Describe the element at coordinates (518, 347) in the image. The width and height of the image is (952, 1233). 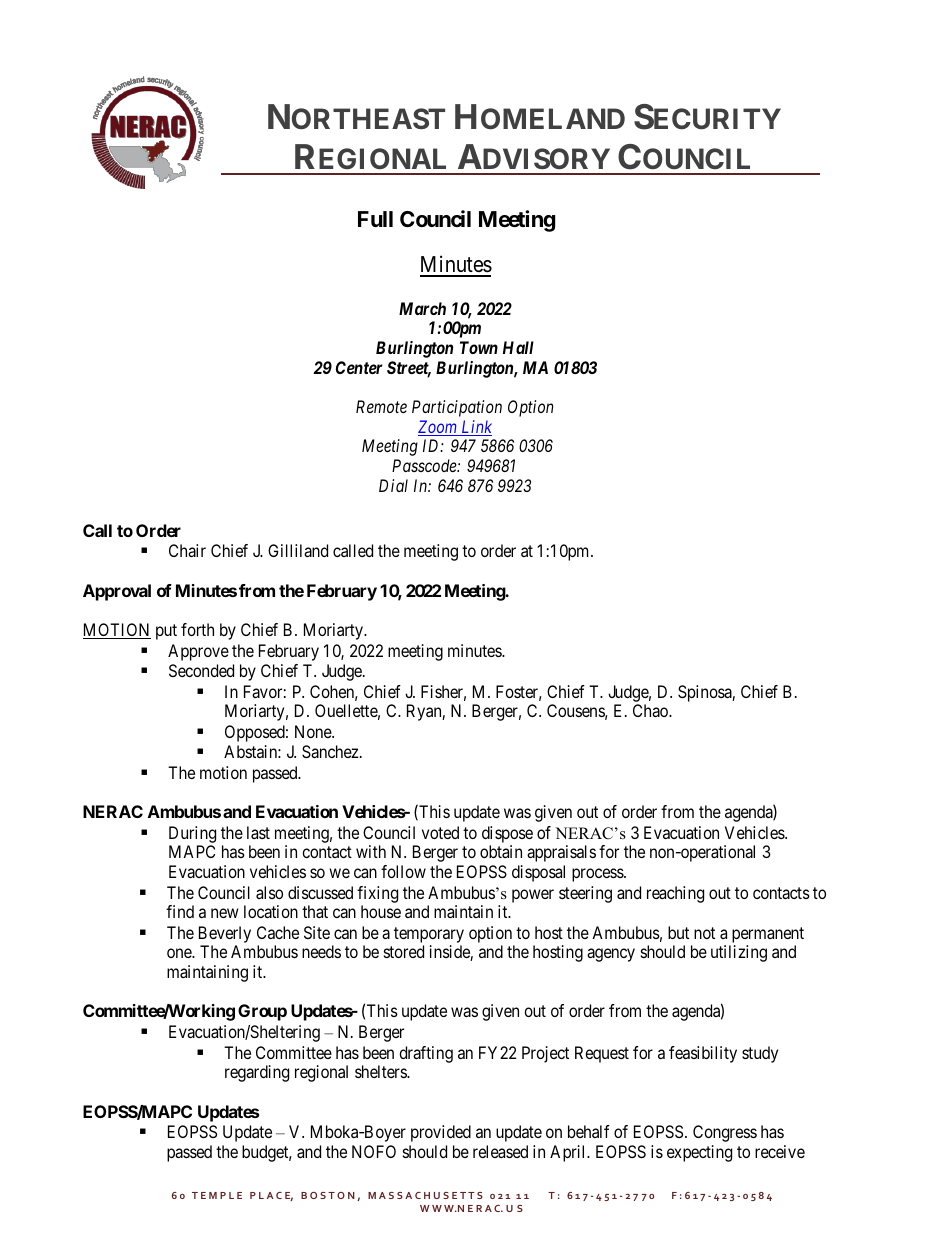
I see `Hall` at that location.
